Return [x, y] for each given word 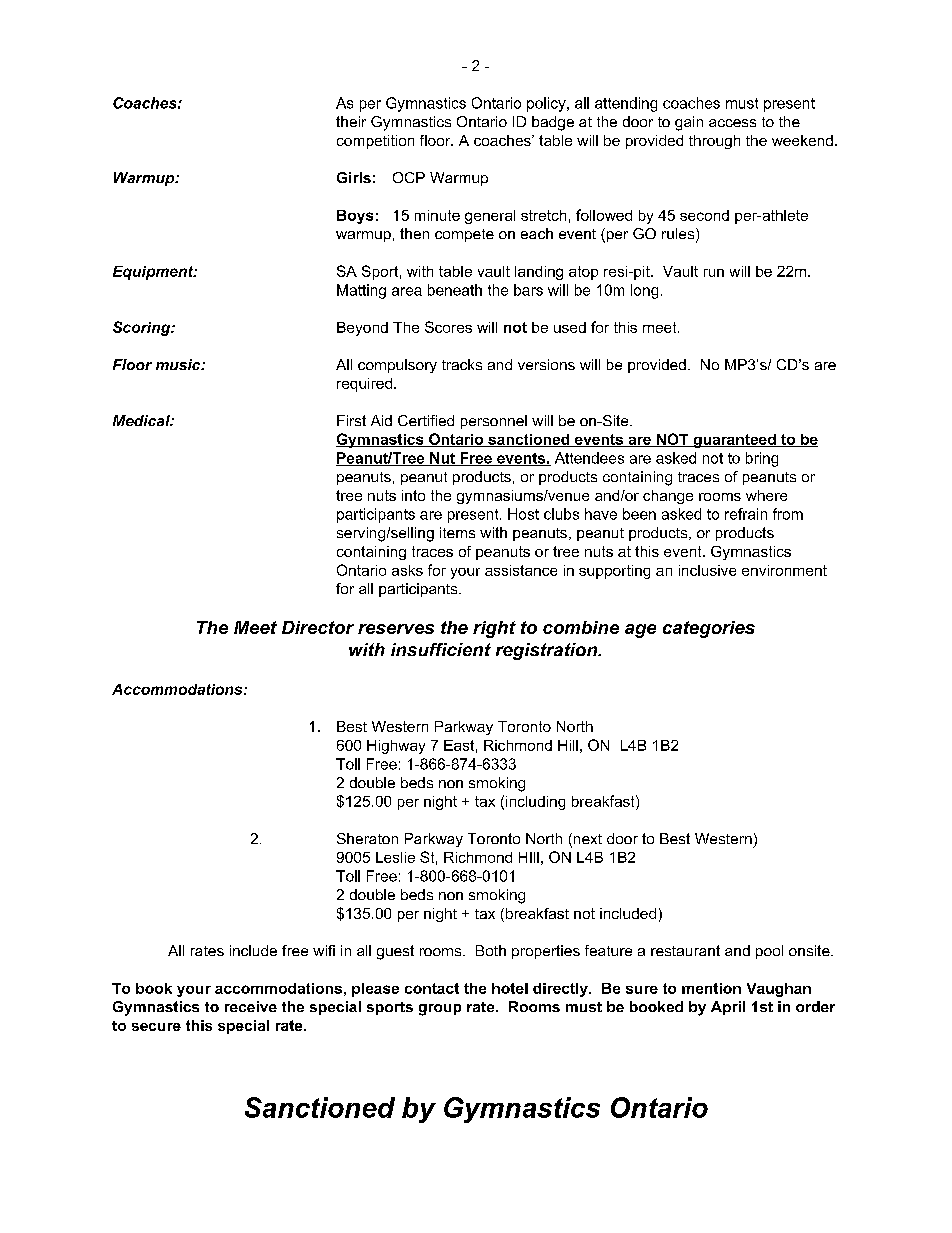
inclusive [707, 570]
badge [553, 123]
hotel [510, 988]
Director [318, 627]
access [732, 123]
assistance [521, 570]
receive [251, 1006]
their [351, 121]
